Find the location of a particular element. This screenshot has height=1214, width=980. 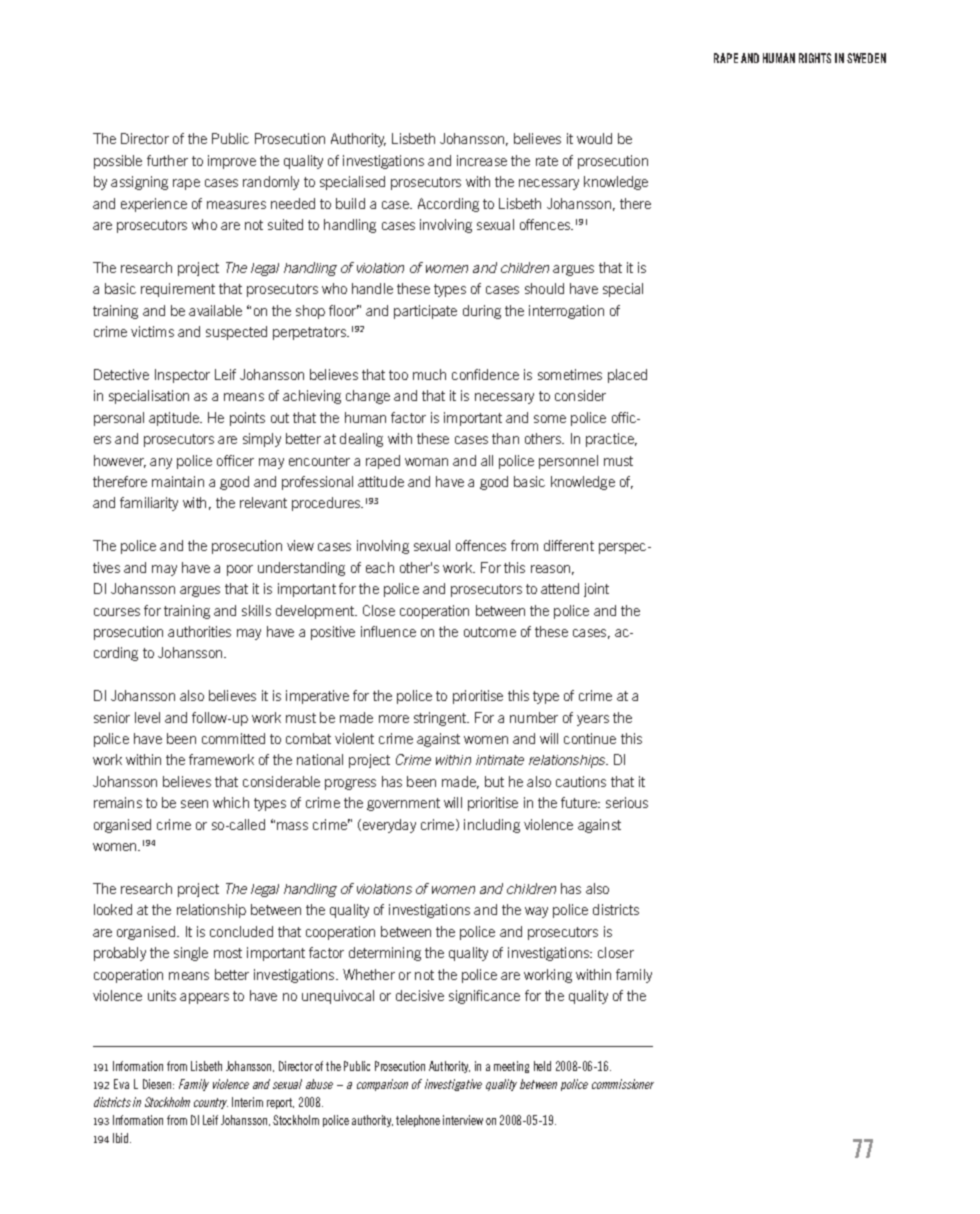

rights is located at coordinates (815, 58).
